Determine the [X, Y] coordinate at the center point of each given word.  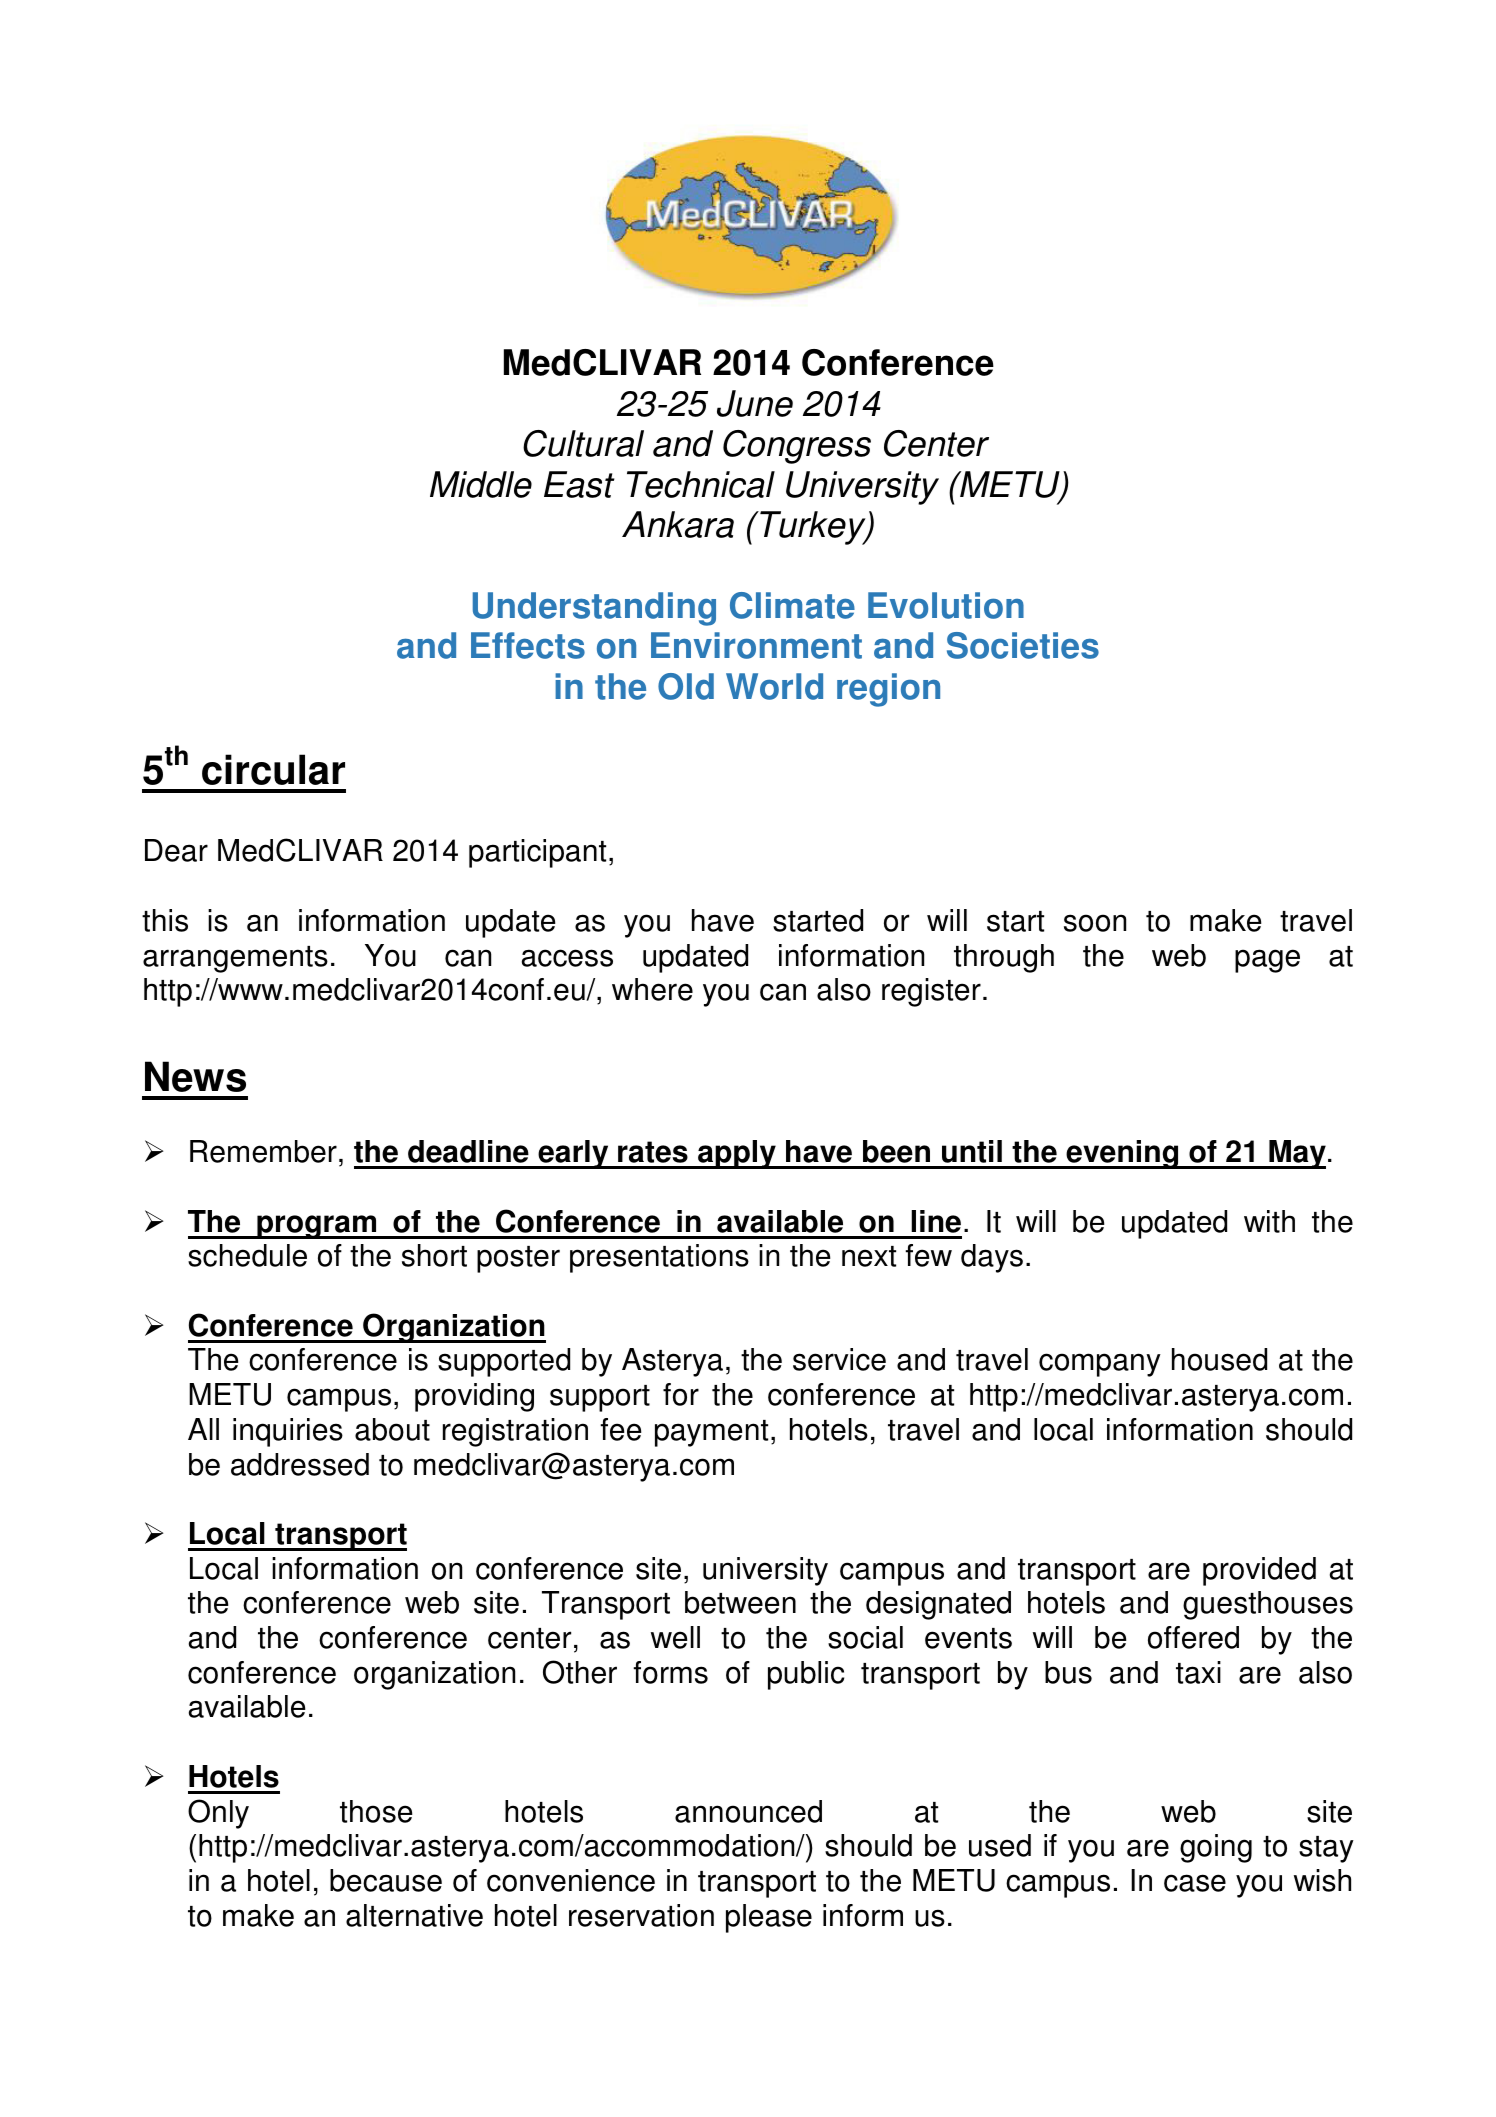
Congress [797, 447]
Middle [481, 484]
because [386, 1880]
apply [737, 1154]
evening [1122, 1154]
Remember [263, 1151]
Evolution [946, 605]
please [769, 1918]
